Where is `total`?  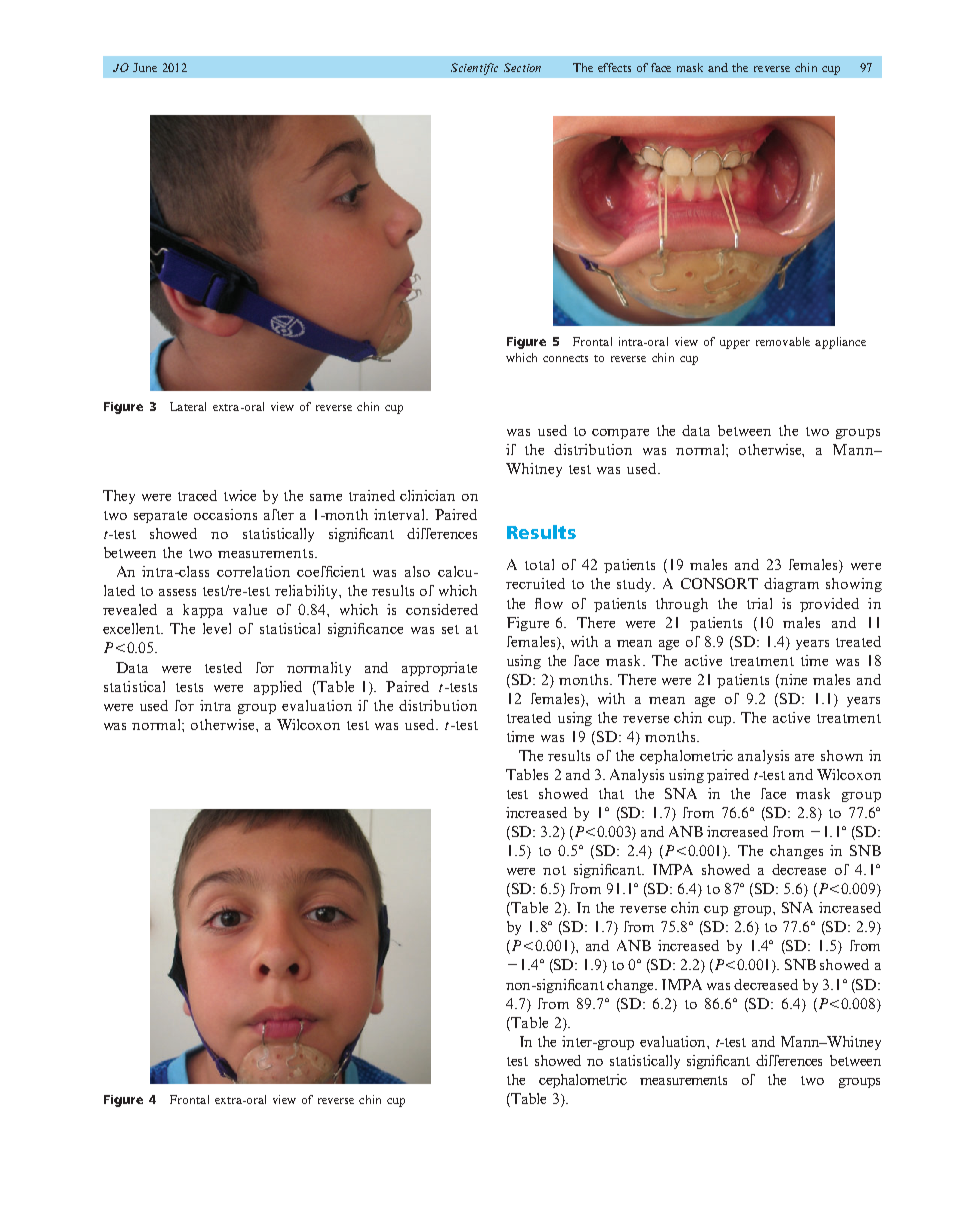 total is located at coordinates (539, 564).
